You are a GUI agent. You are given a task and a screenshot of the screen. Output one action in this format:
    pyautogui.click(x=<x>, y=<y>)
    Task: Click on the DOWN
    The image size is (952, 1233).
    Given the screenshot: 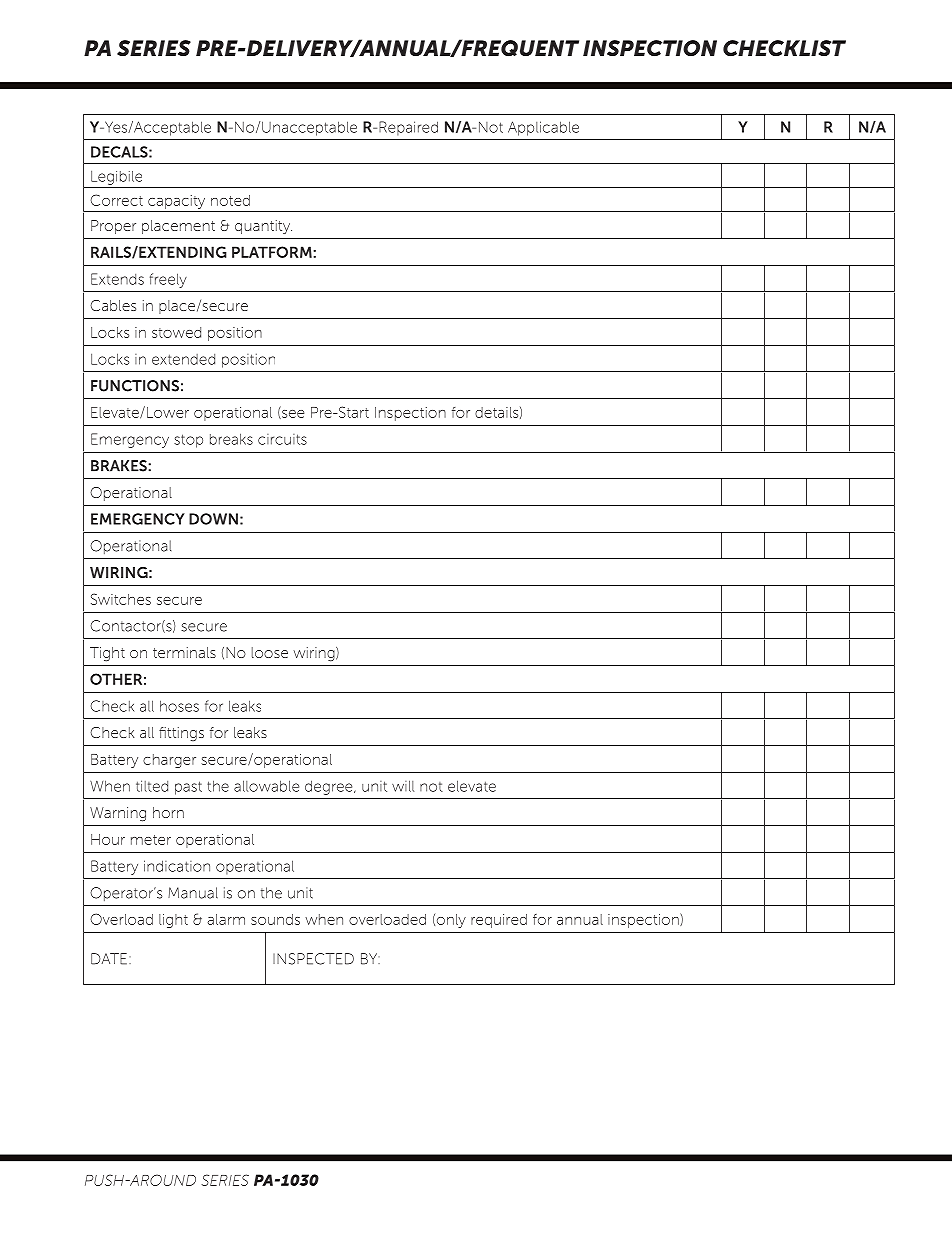 What is the action you would take?
    pyautogui.click(x=213, y=519)
